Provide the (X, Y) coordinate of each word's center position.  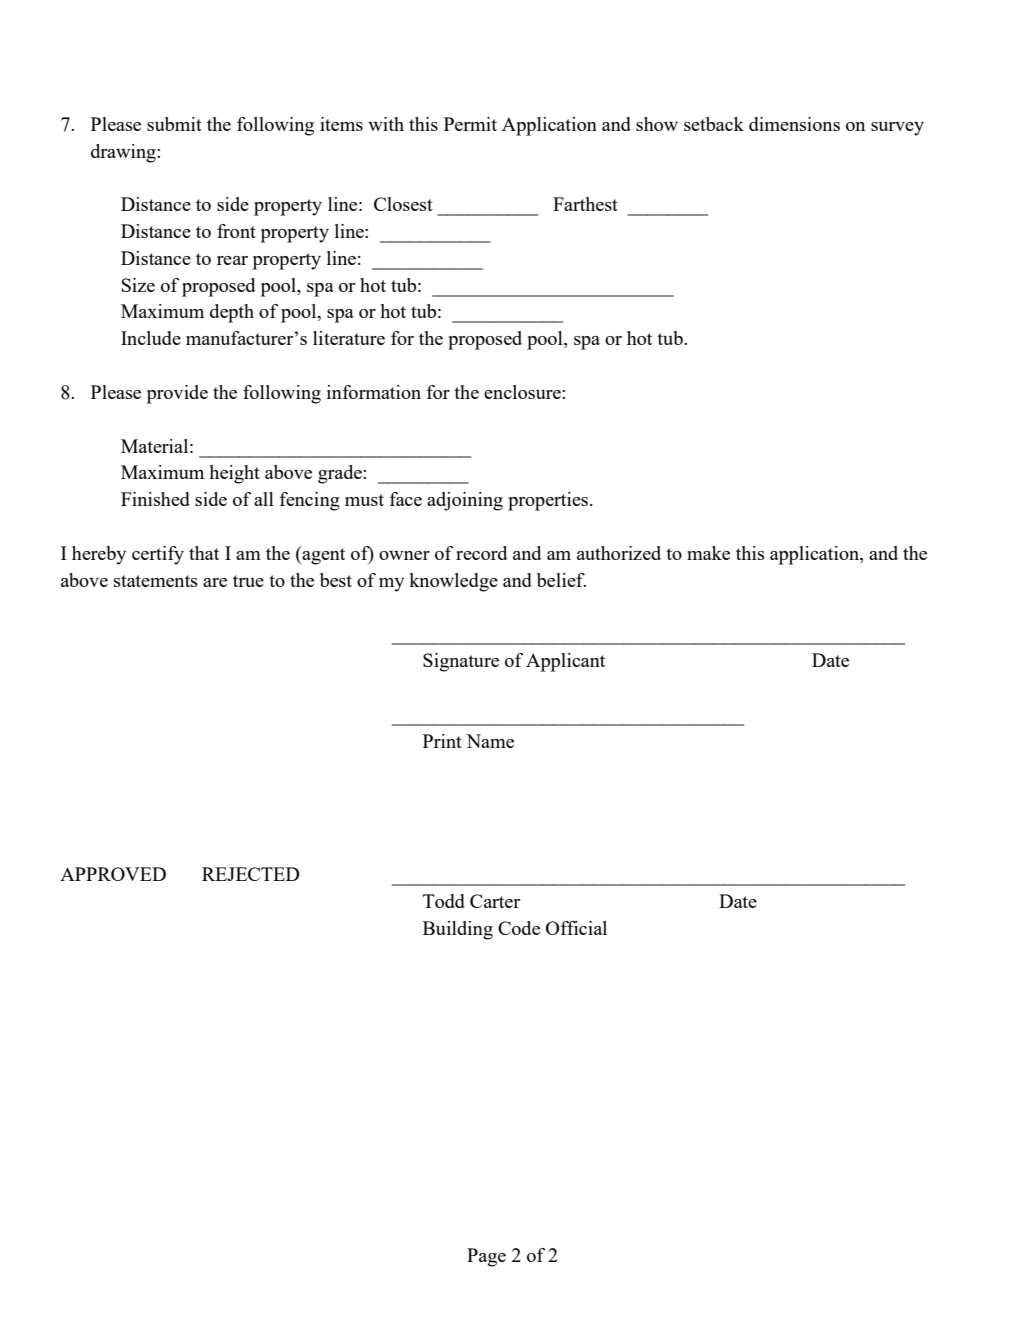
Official (576, 928)
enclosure (523, 392)
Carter (495, 901)
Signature (461, 662)
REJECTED (251, 874)
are (215, 582)
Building (458, 930)
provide (177, 394)
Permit (470, 124)
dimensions (794, 124)
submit (174, 124)
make (708, 553)
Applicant (565, 662)
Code (519, 928)
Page (486, 1257)
